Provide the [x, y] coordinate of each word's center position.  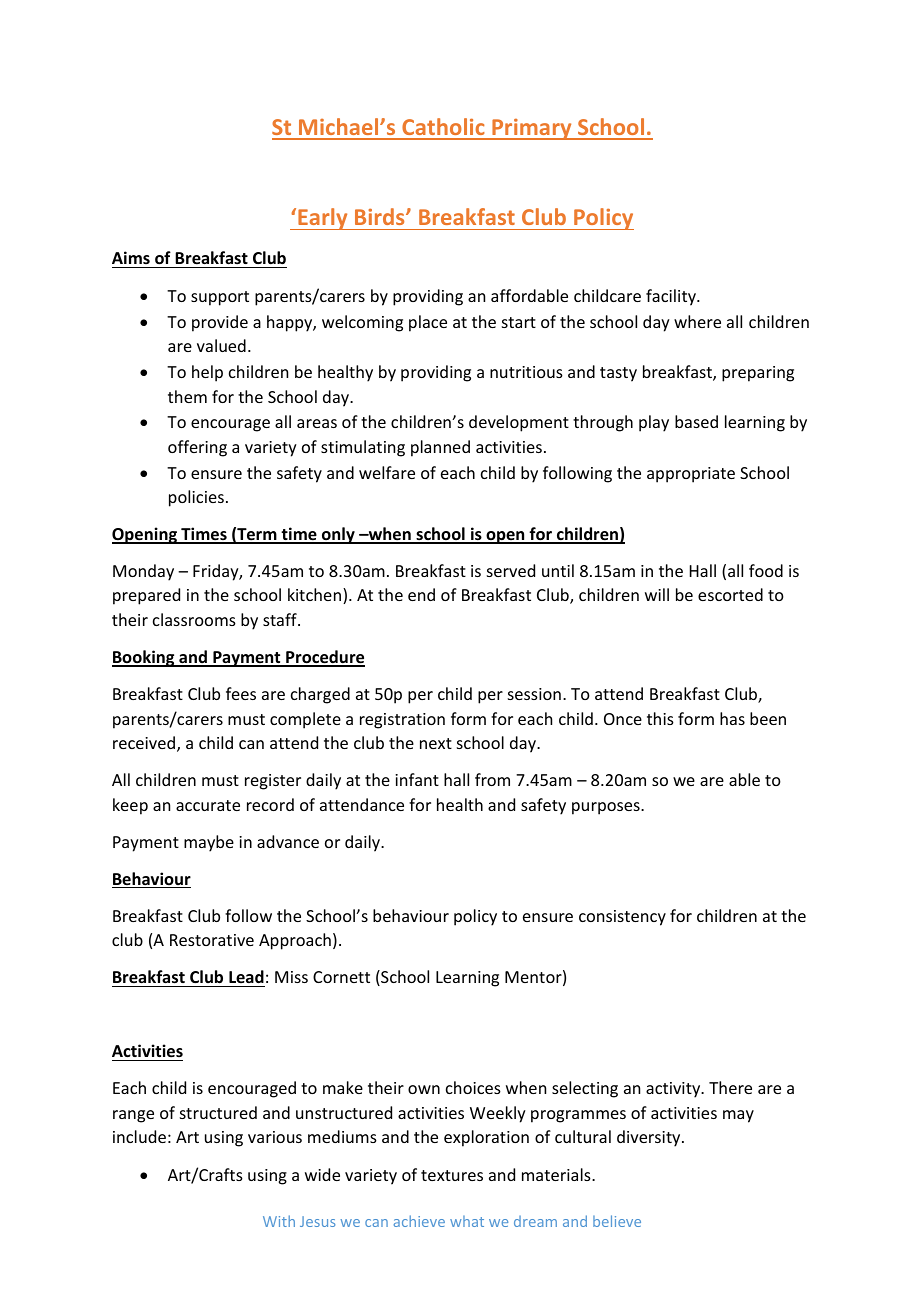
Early [323, 219]
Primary [532, 129]
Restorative [212, 940]
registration [402, 721]
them [187, 396]
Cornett [341, 977]
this [660, 718]
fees [241, 693]
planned [440, 448]
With [279, 1221]
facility [672, 297]
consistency [622, 918]
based [696, 421]
